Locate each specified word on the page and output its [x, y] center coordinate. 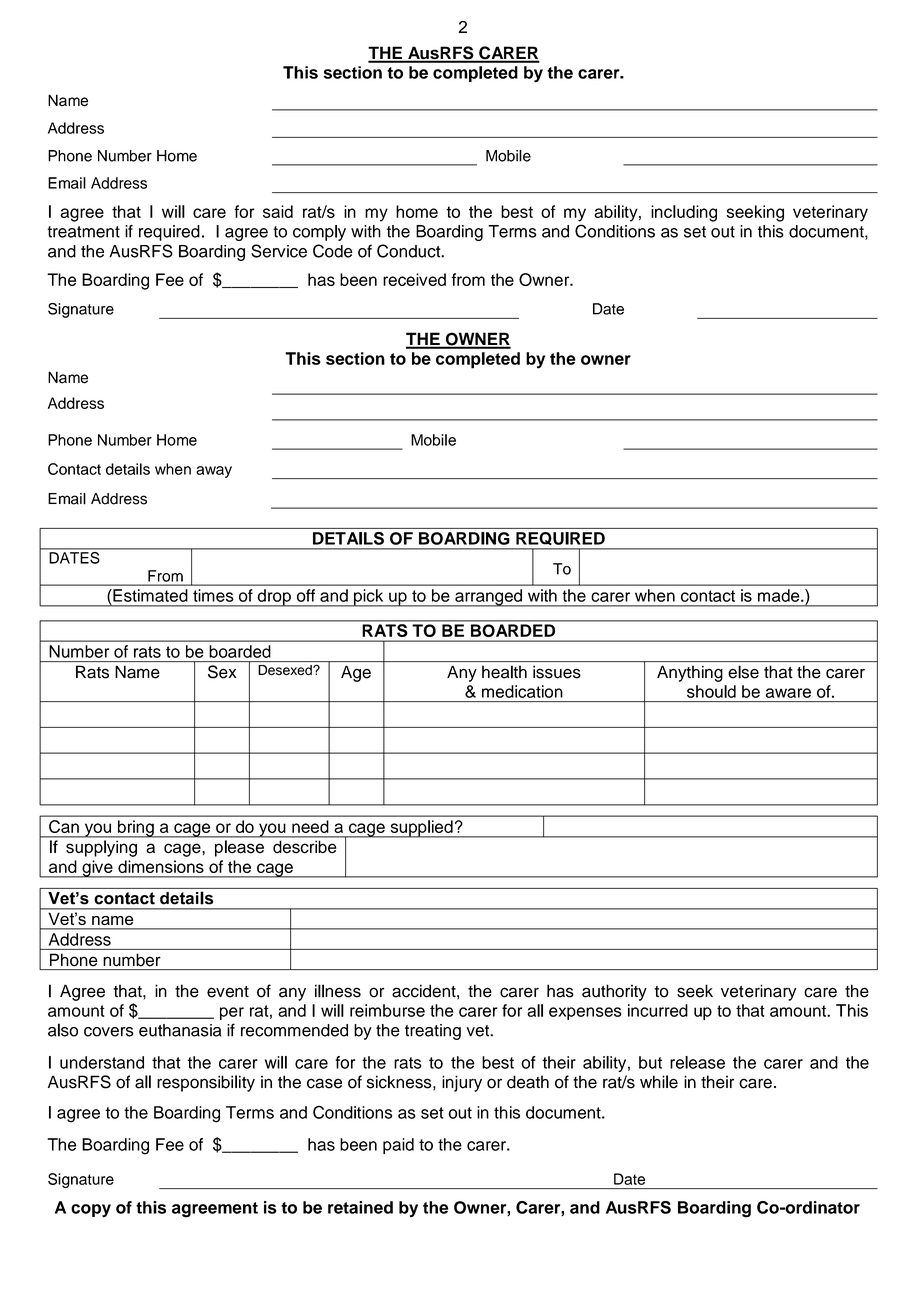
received [414, 279]
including [684, 213]
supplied [421, 829]
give [97, 869]
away [214, 472]
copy [91, 1211]
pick [369, 598]
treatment [83, 232]
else [743, 672]
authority [614, 992]
